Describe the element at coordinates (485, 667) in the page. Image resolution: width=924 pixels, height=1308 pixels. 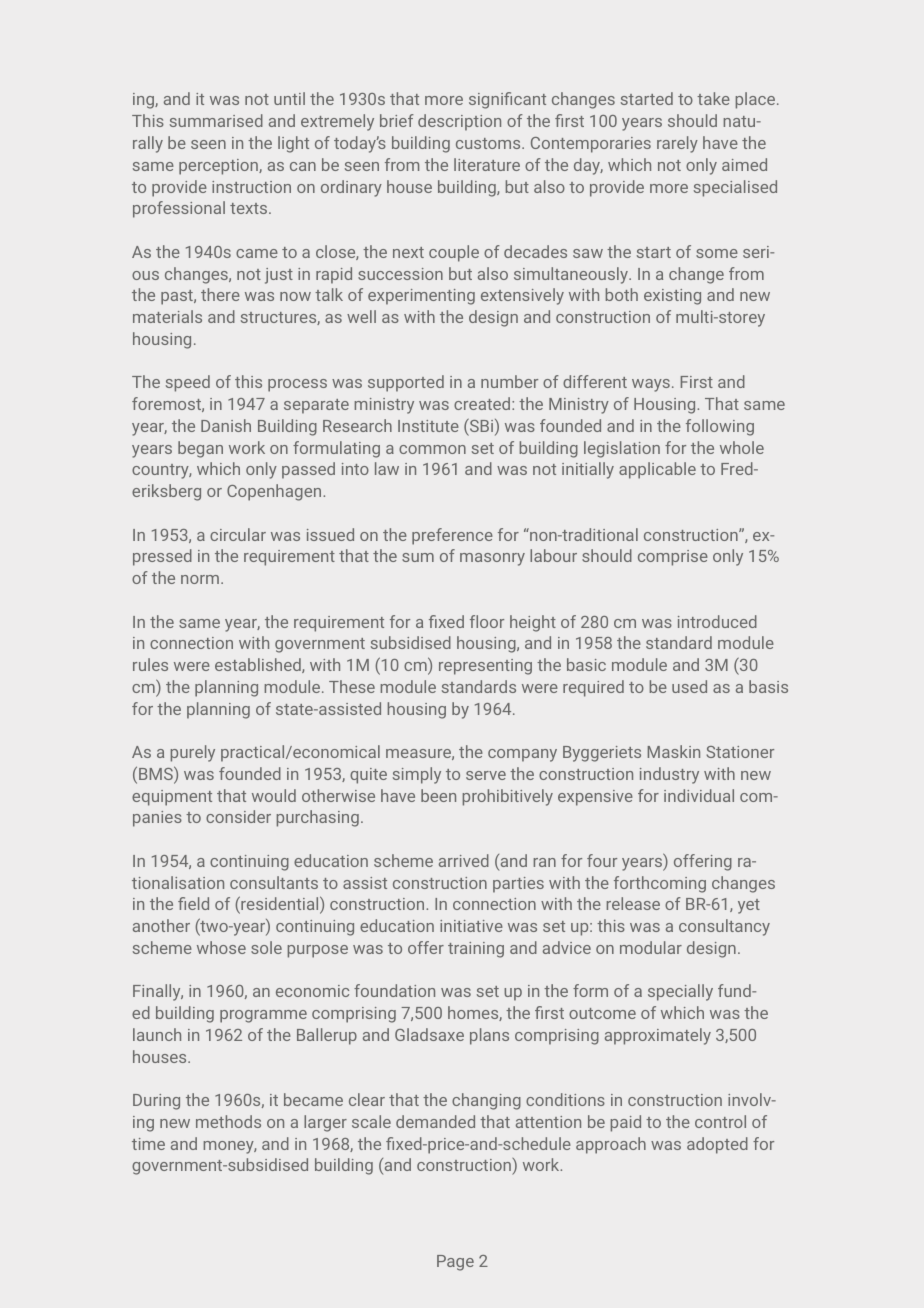
I see `representing` at that location.
